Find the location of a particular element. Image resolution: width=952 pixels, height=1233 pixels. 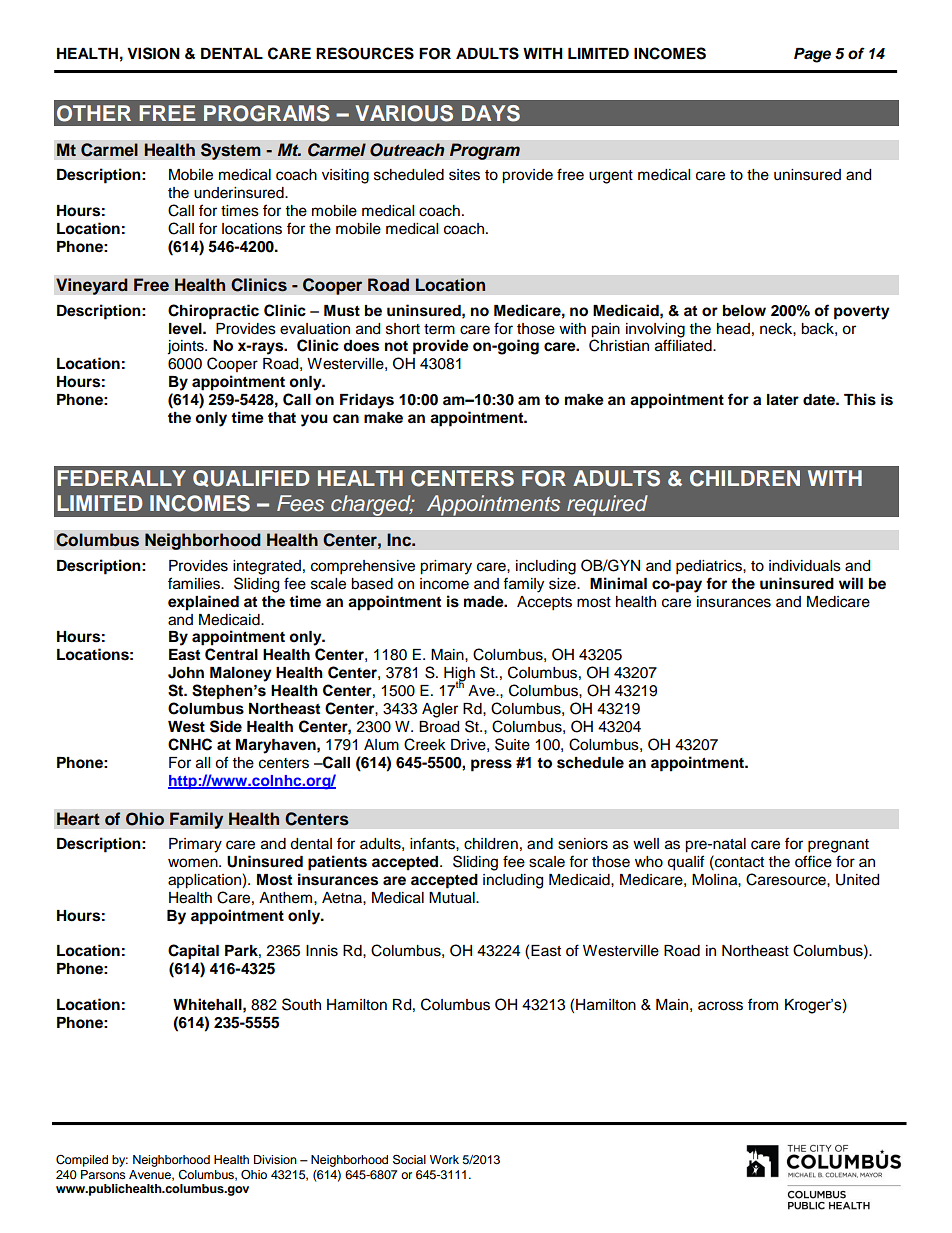

Parsons is located at coordinates (103, 1174).
